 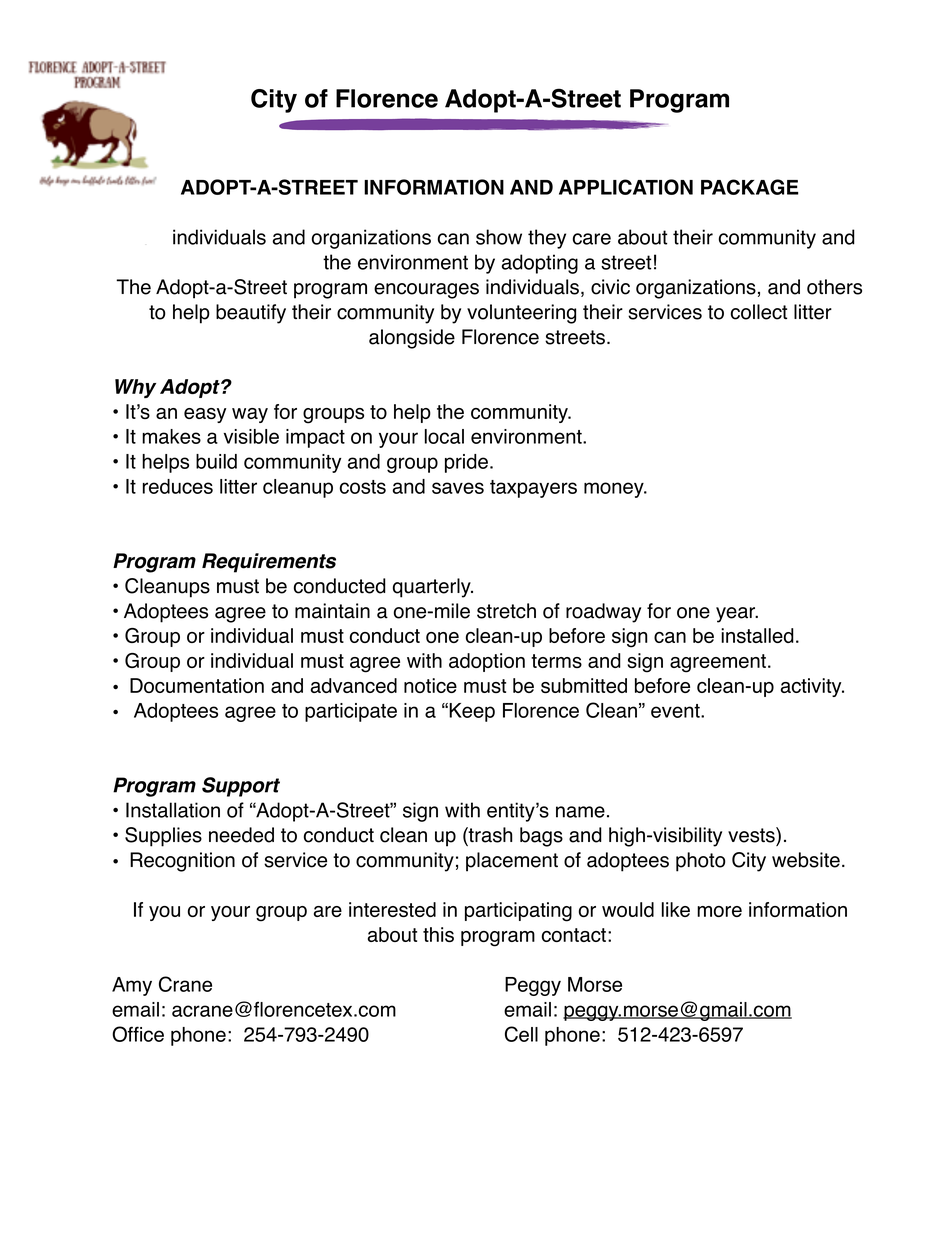 What do you see at coordinates (269, 563) in the page?
I see `Requirements` at bounding box center [269, 563].
